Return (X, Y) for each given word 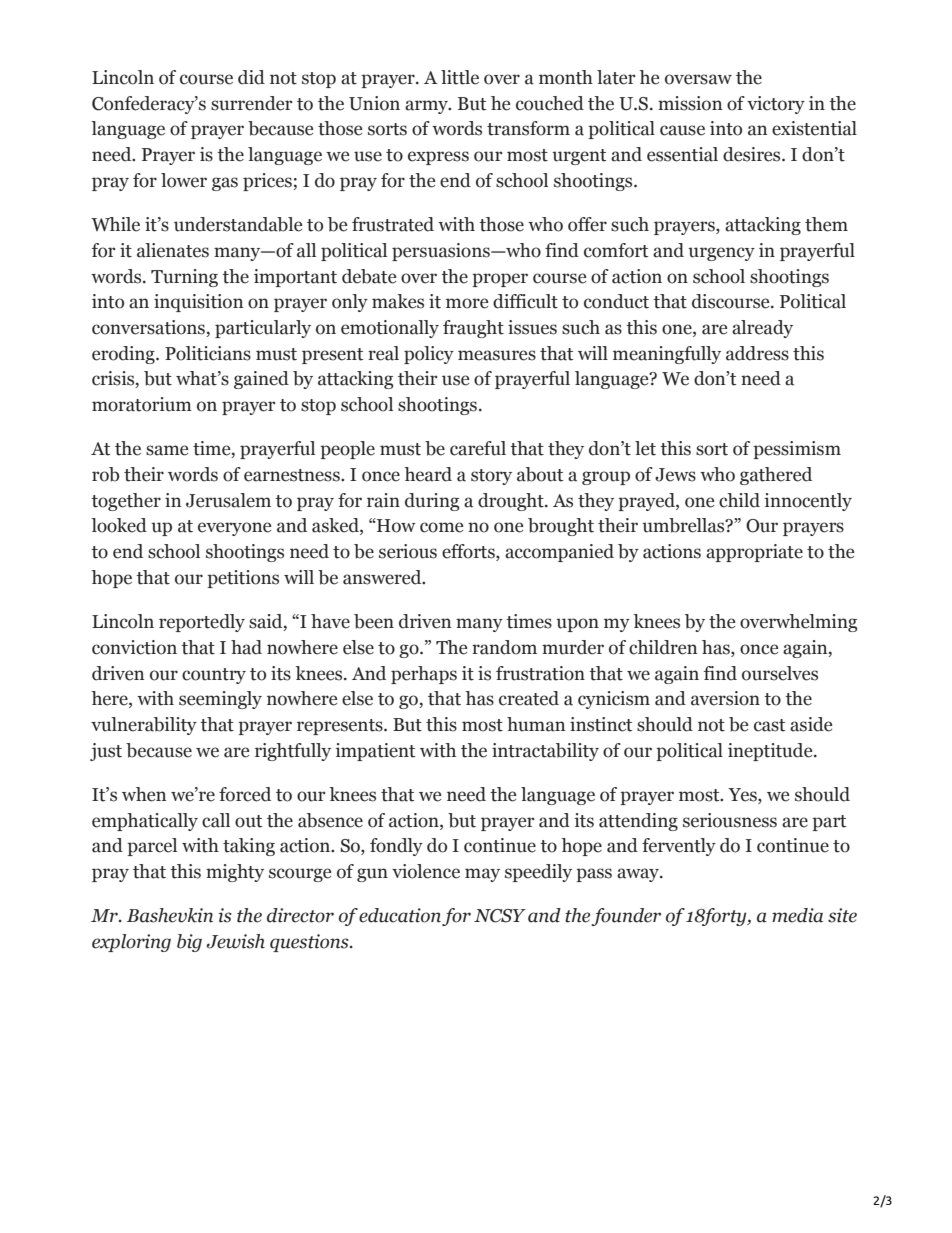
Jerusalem (228, 500)
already (762, 329)
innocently (808, 502)
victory (776, 105)
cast (769, 725)
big (189, 943)
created (529, 698)
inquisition (198, 303)
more (467, 303)
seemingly (220, 700)
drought (512, 502)
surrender (252, 103)
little (460, 77)
